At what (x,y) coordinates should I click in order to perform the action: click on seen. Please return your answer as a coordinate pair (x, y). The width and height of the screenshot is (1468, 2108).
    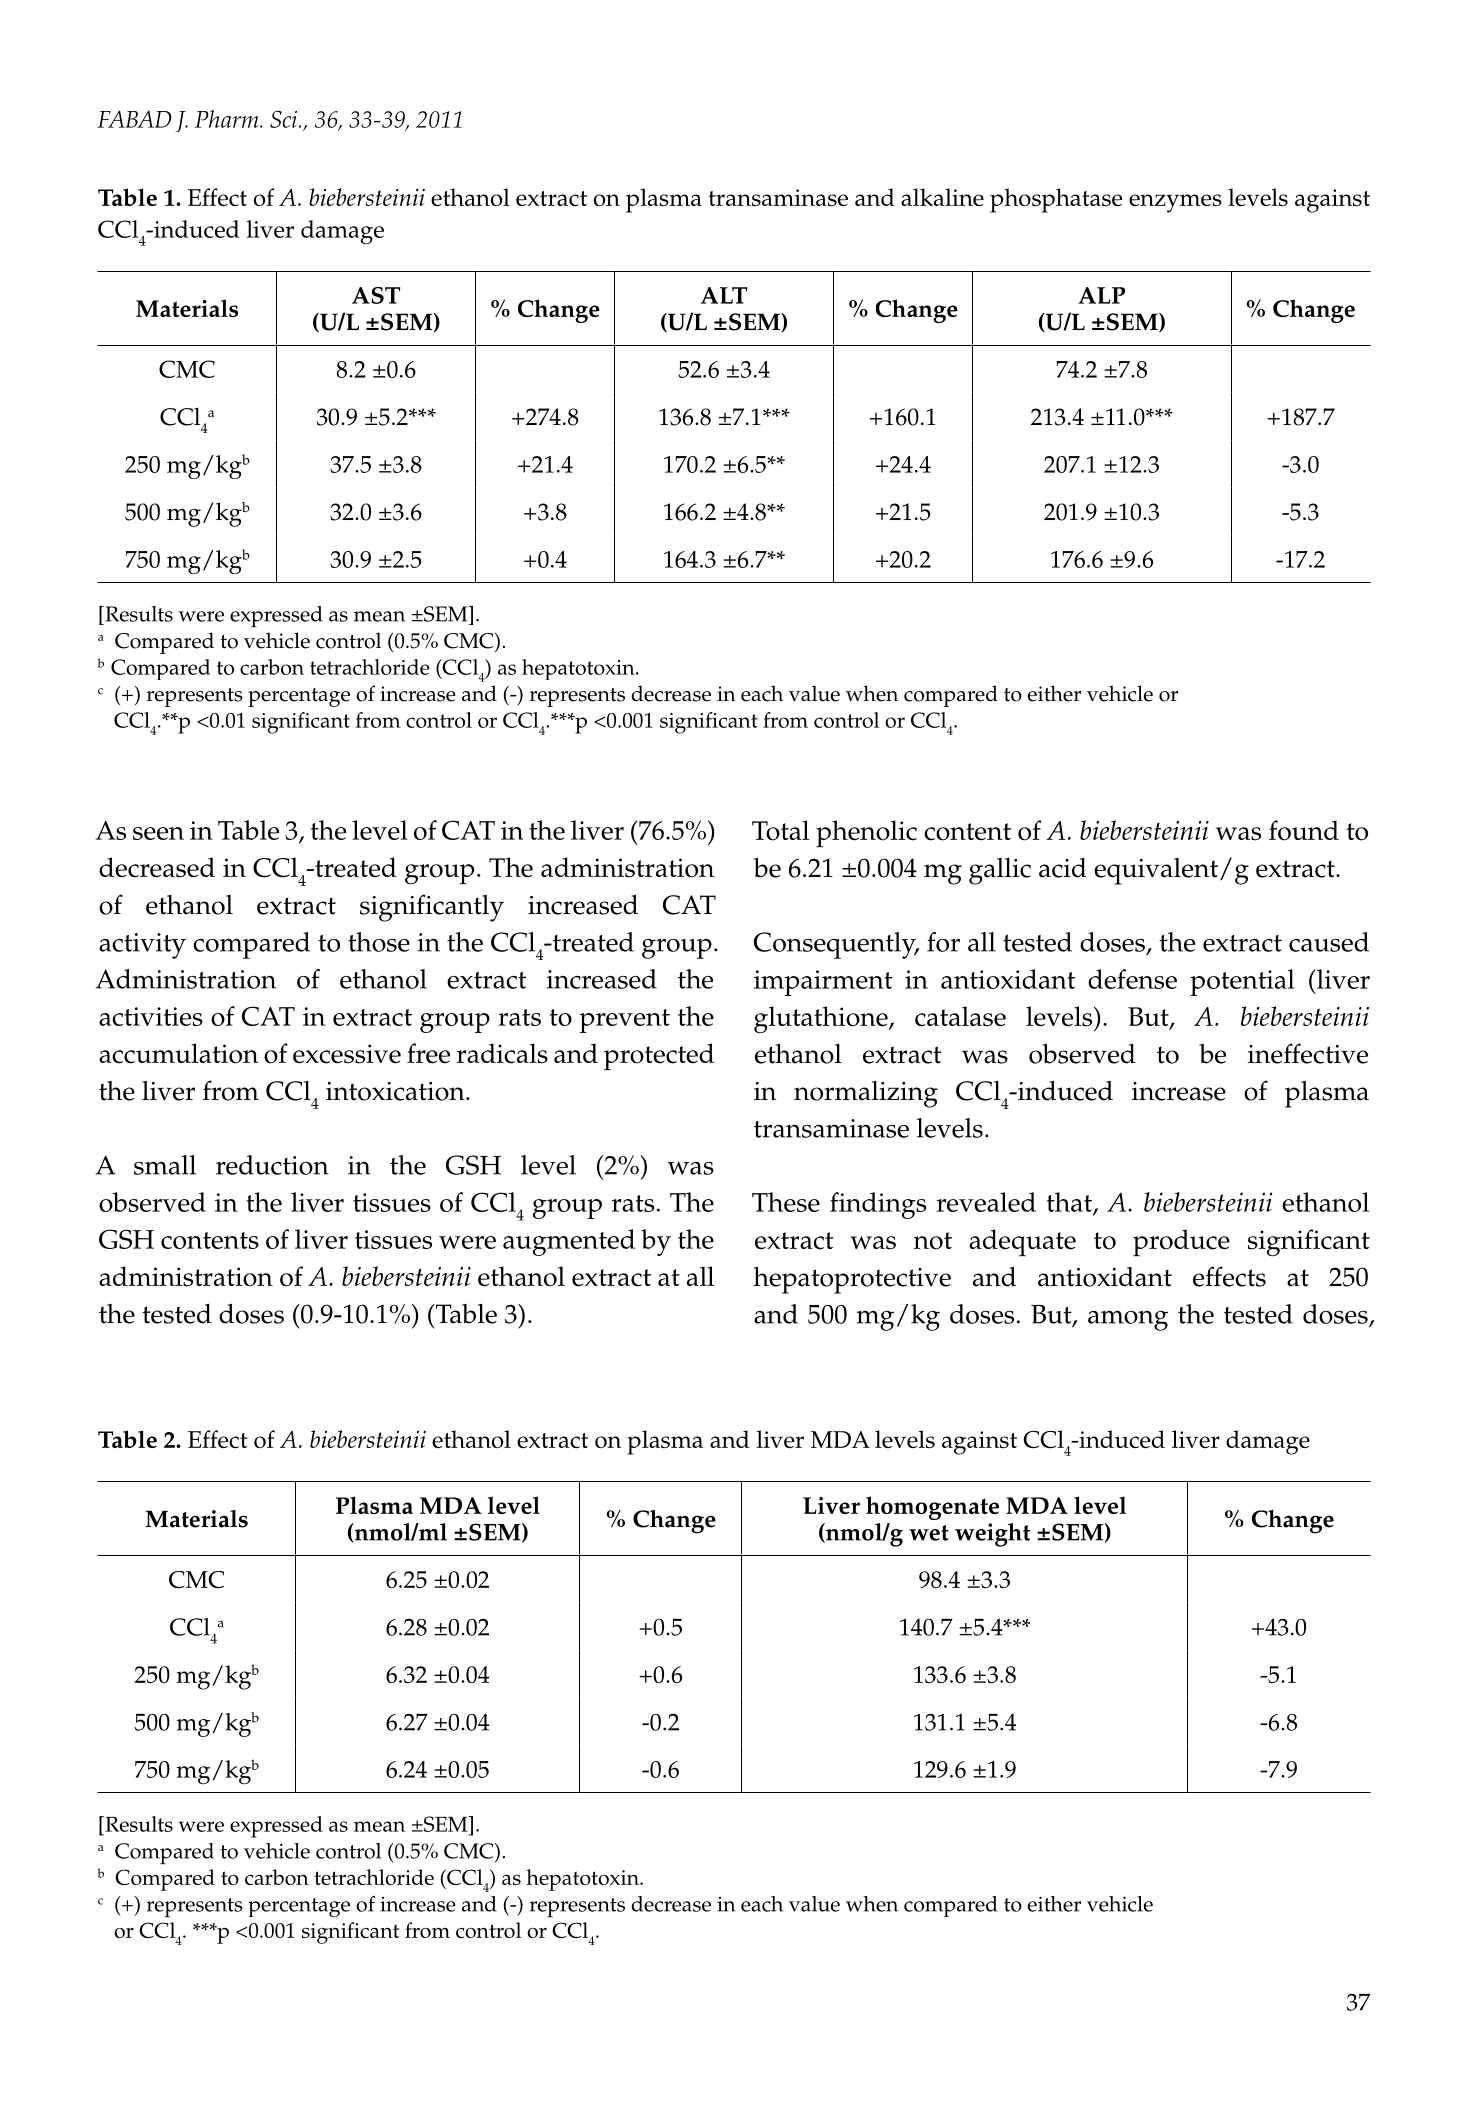
    Looking at the image, I should click on (158, 833).
